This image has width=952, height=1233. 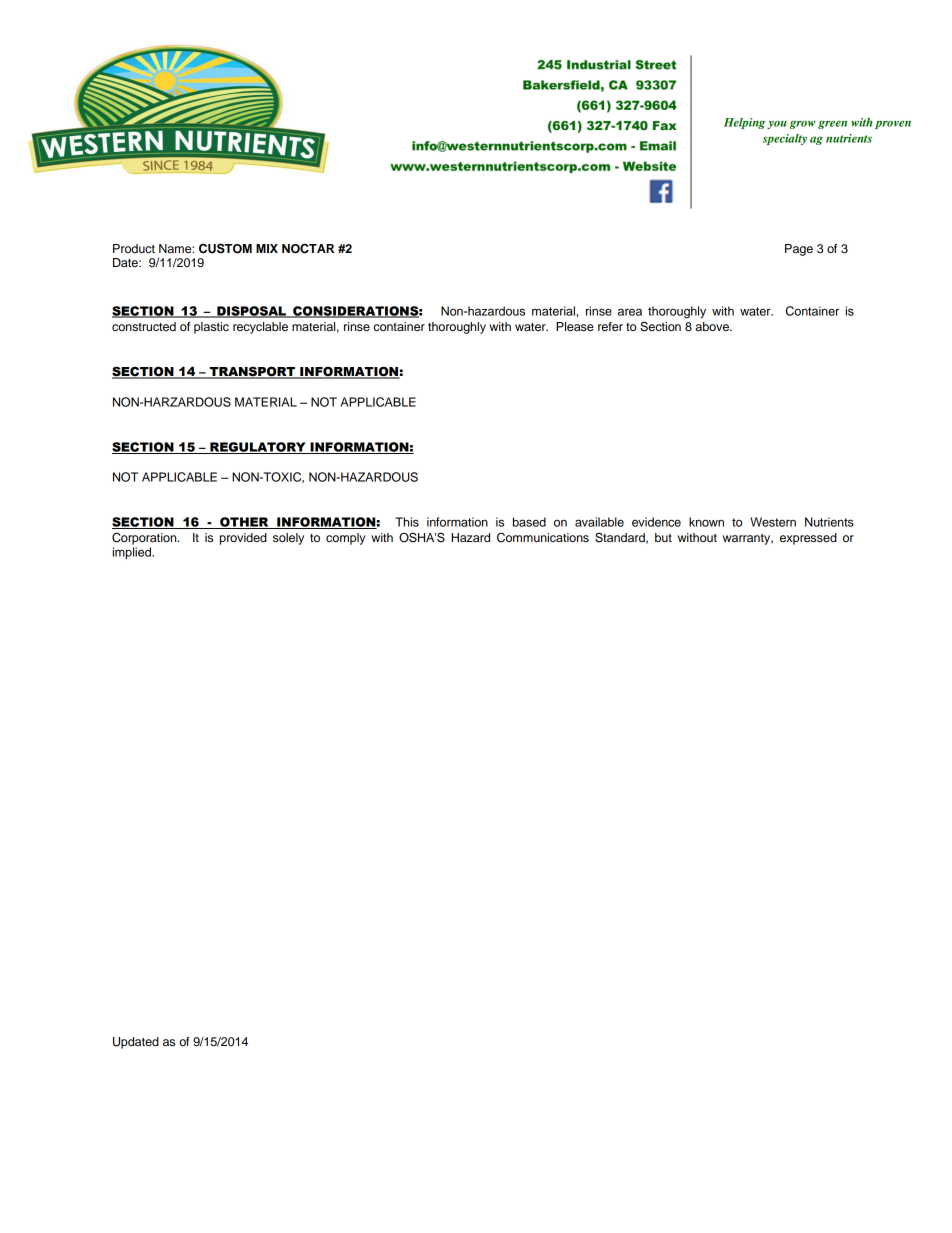 What do you see at coordinates (785, 139) in the image?
I see `specialty` at bounding box center [785, 139].
